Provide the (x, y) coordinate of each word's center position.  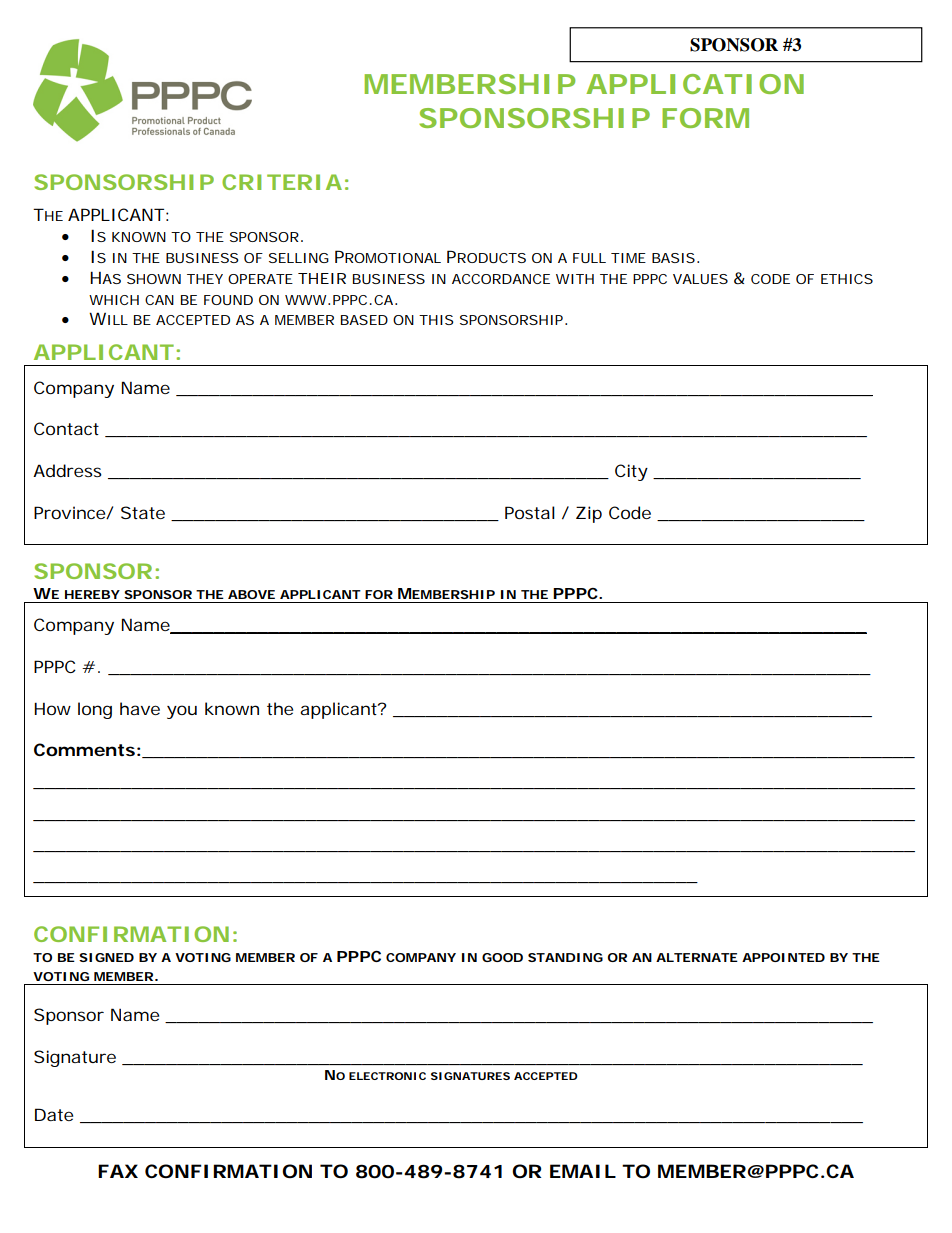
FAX (118, 1171)
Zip (589, 514)
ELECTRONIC (387, 1076)
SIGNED (106, 957)
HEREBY (92, 594)
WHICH (114, 300)
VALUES (700, 279)
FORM (705, 118)
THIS (436, 320)
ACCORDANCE (501, 279)
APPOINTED (783, 957)
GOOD (502, 957)
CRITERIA (282, 182)
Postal (530, 512)
